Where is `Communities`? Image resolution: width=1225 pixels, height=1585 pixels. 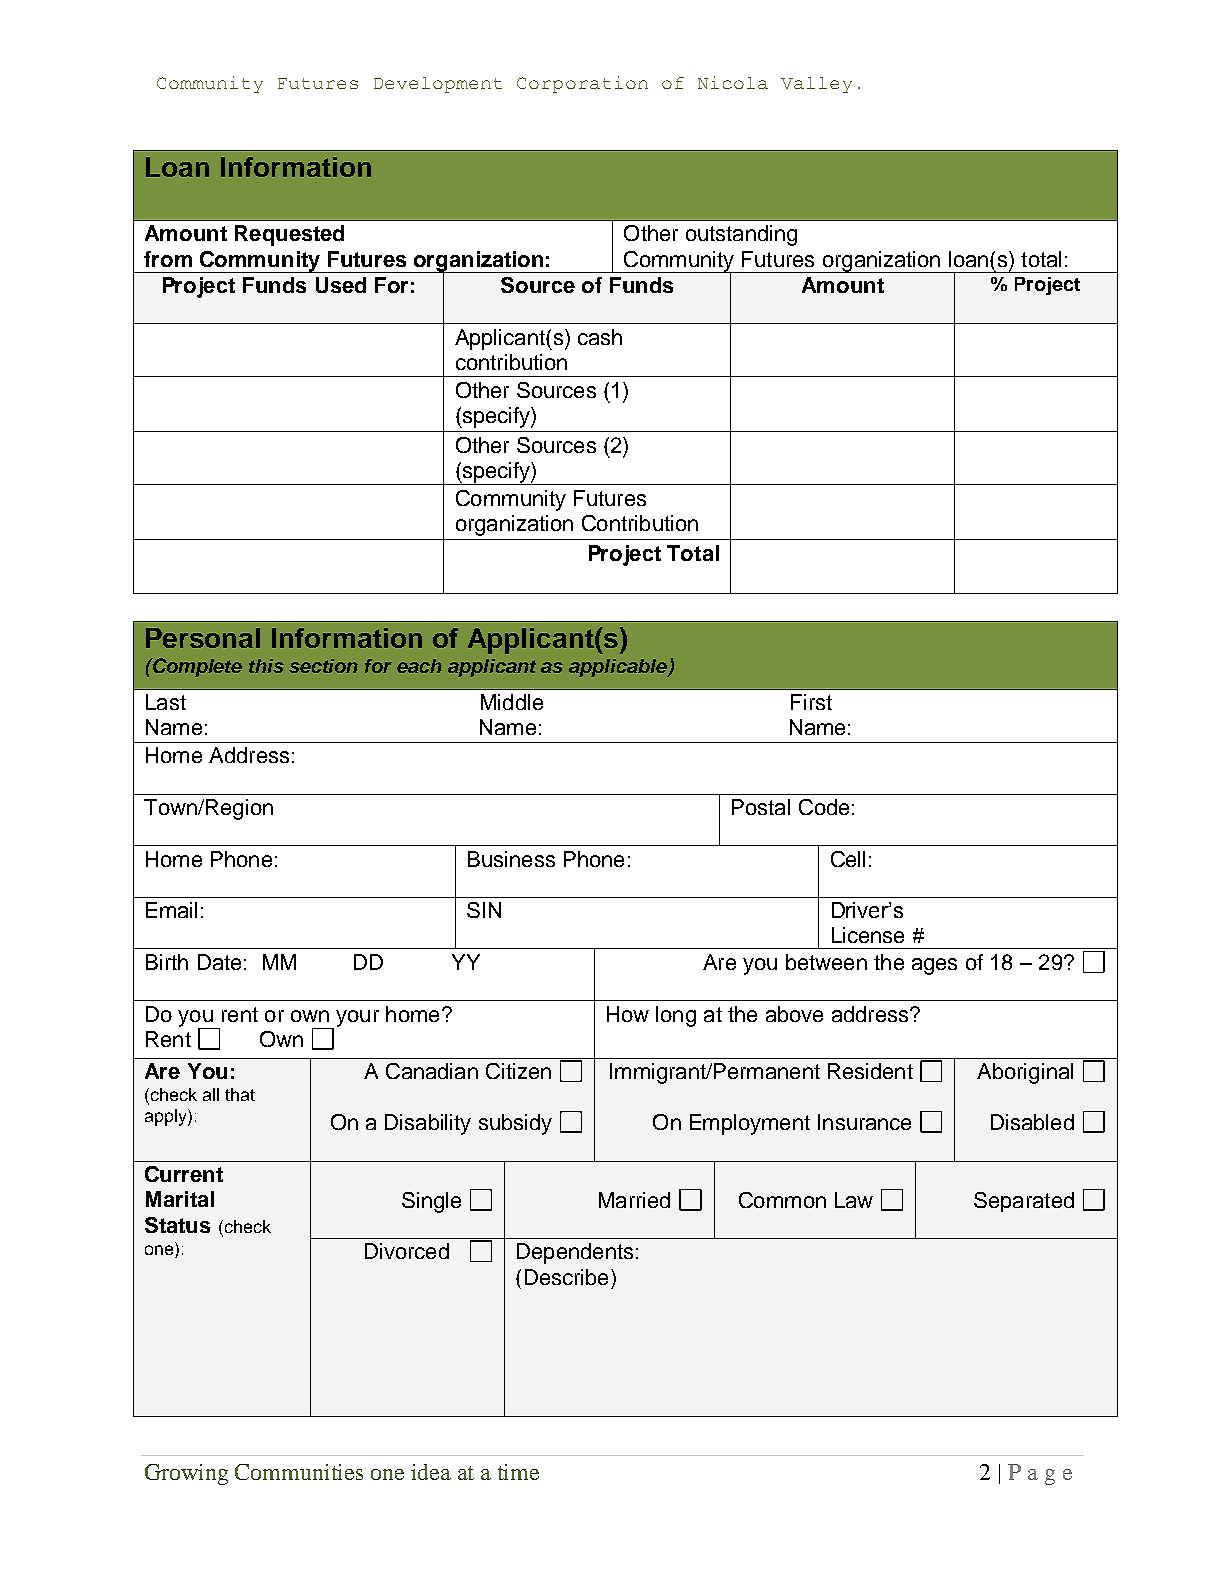 Communities is located at coordinates (299, 1472).
